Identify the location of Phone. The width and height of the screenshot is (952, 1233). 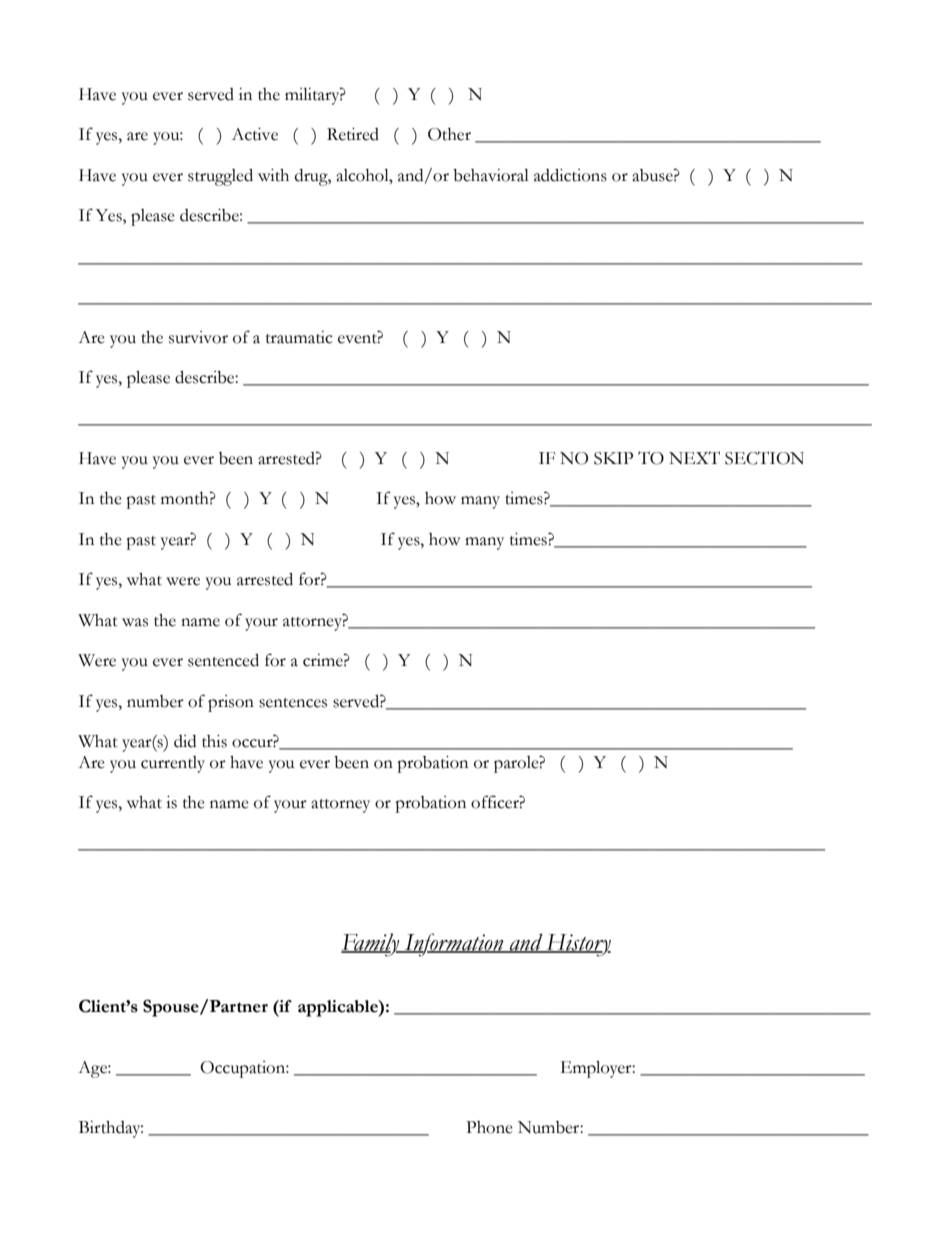
(489, 1127).
